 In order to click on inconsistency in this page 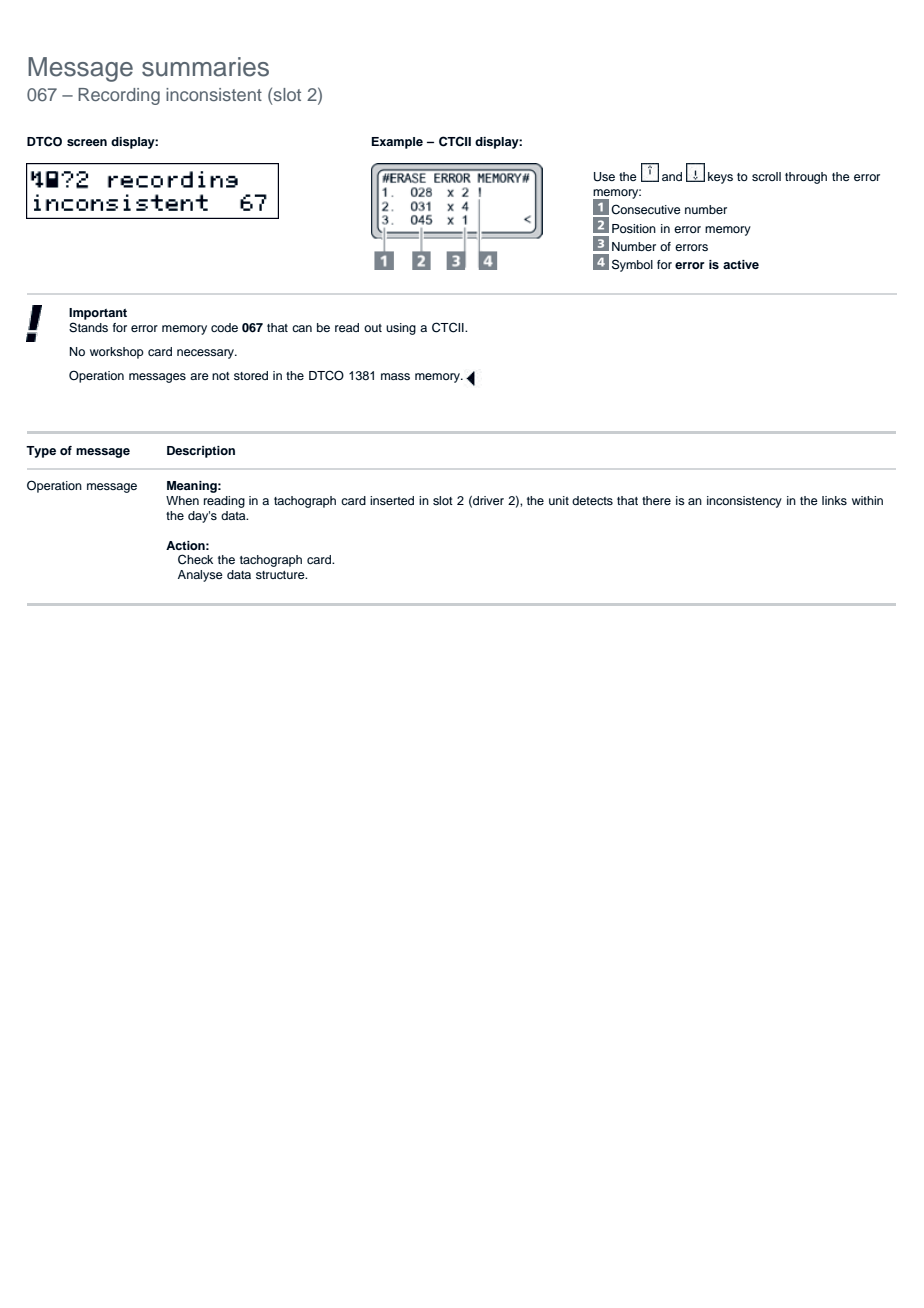, I will do `click(744, 502)`.
